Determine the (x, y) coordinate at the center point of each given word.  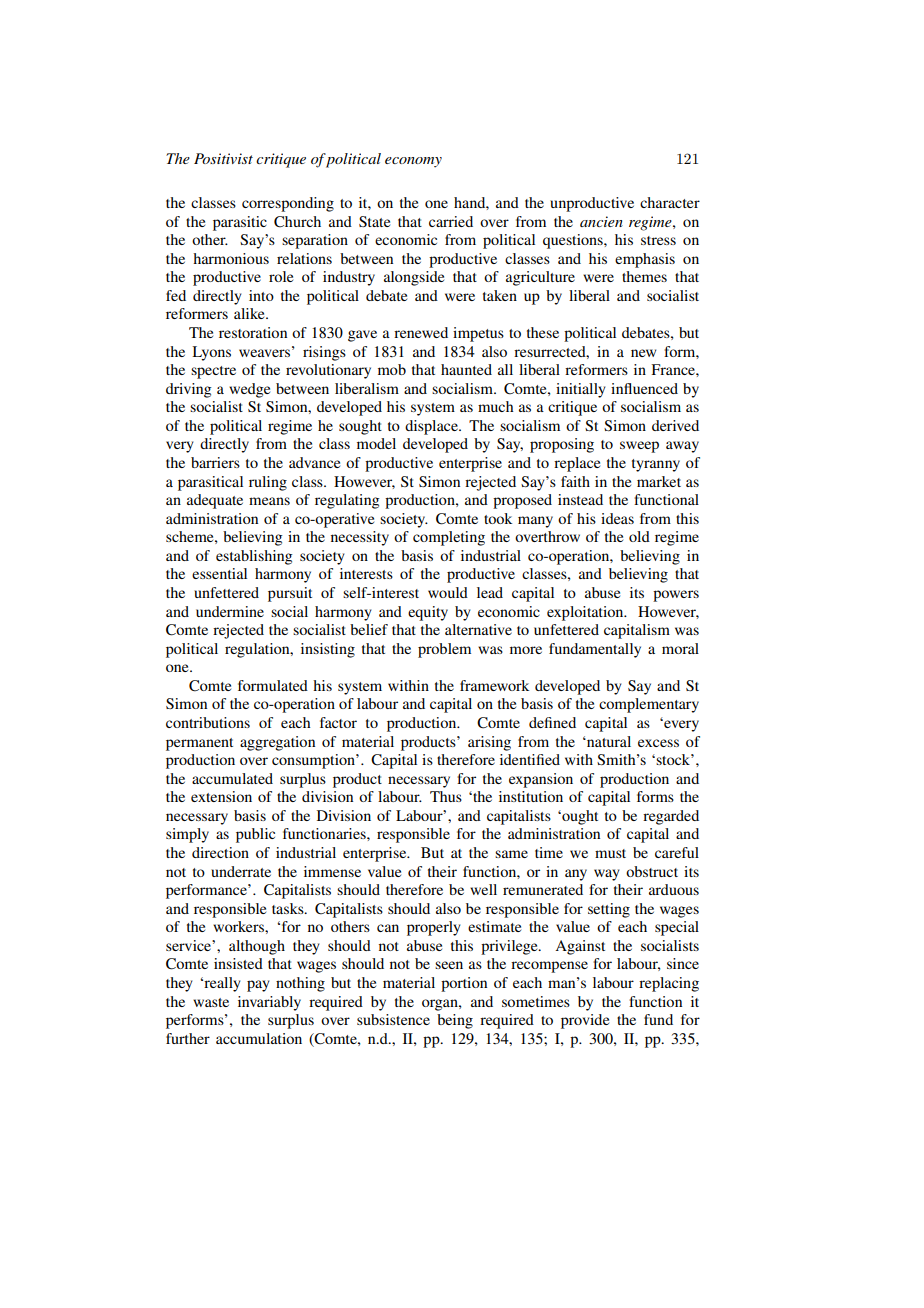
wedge (249, 390)
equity (428, 613)
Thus (446, 796)
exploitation (586, 613)
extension (221, 796)
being (455, 1021)
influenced (644, 388)
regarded (671, 817)
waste (211, 1002)
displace (432, 427)
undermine (230, 611)
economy (413, 162)
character (670, 202)
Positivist (223, 158)
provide (585, 1021)
